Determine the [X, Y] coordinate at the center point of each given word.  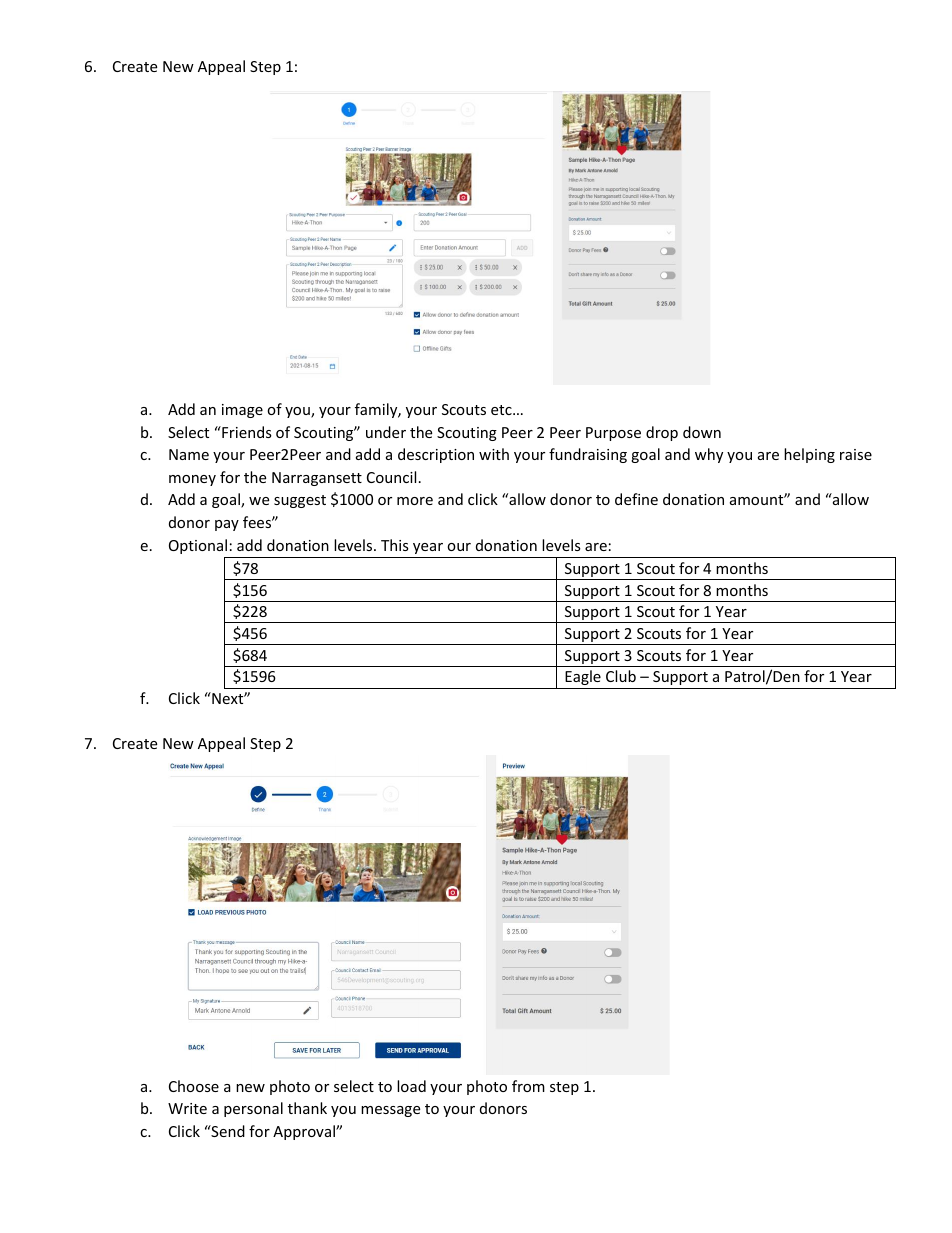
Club [621, 676]
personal [253, 1109]
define [636, 499]
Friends [246, 432]
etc [502, 410]
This [395, 545]
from [528, 1086]
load [411, 1086]
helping [809, 455]
